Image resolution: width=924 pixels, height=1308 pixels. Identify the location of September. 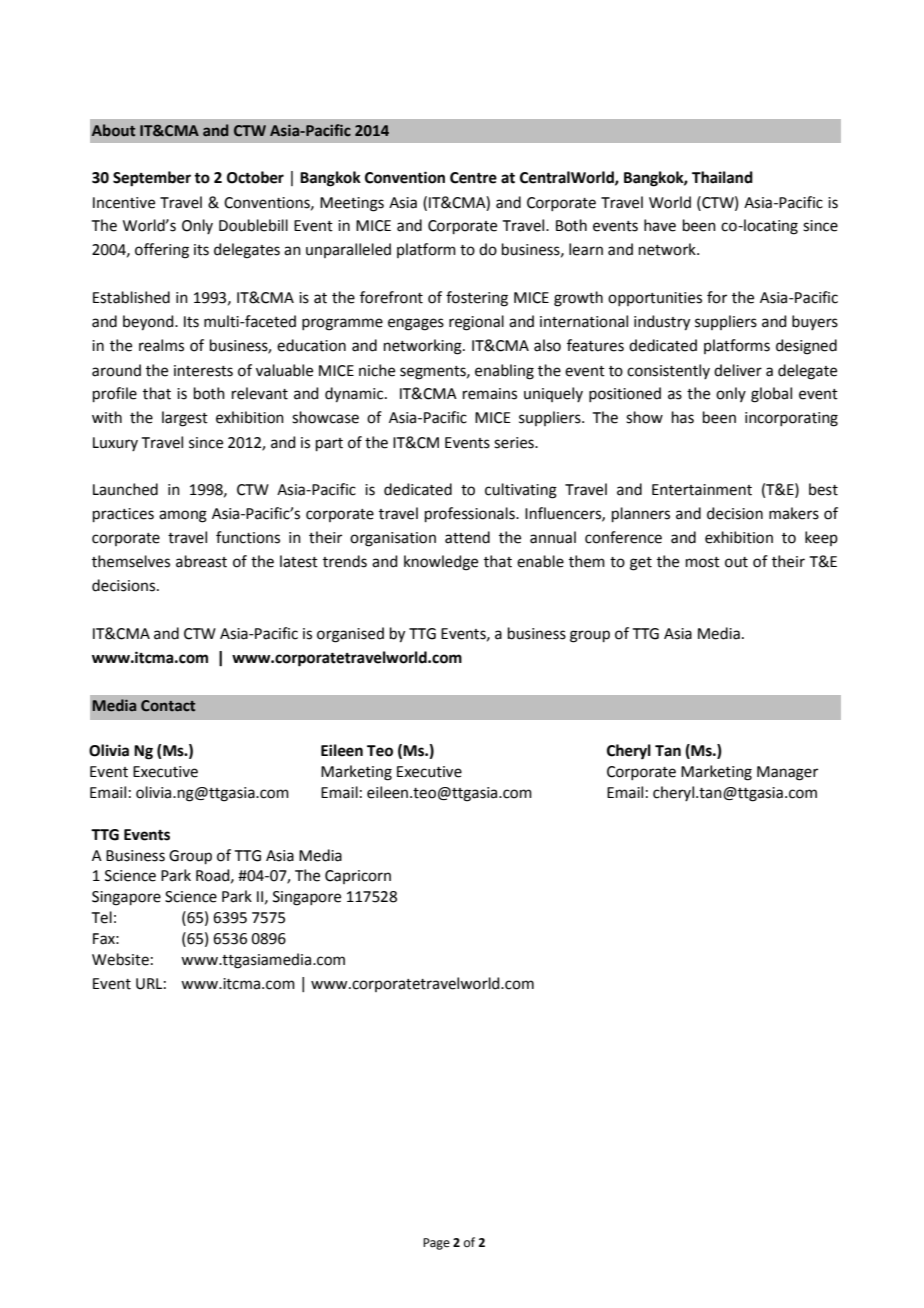
(152, 179).
